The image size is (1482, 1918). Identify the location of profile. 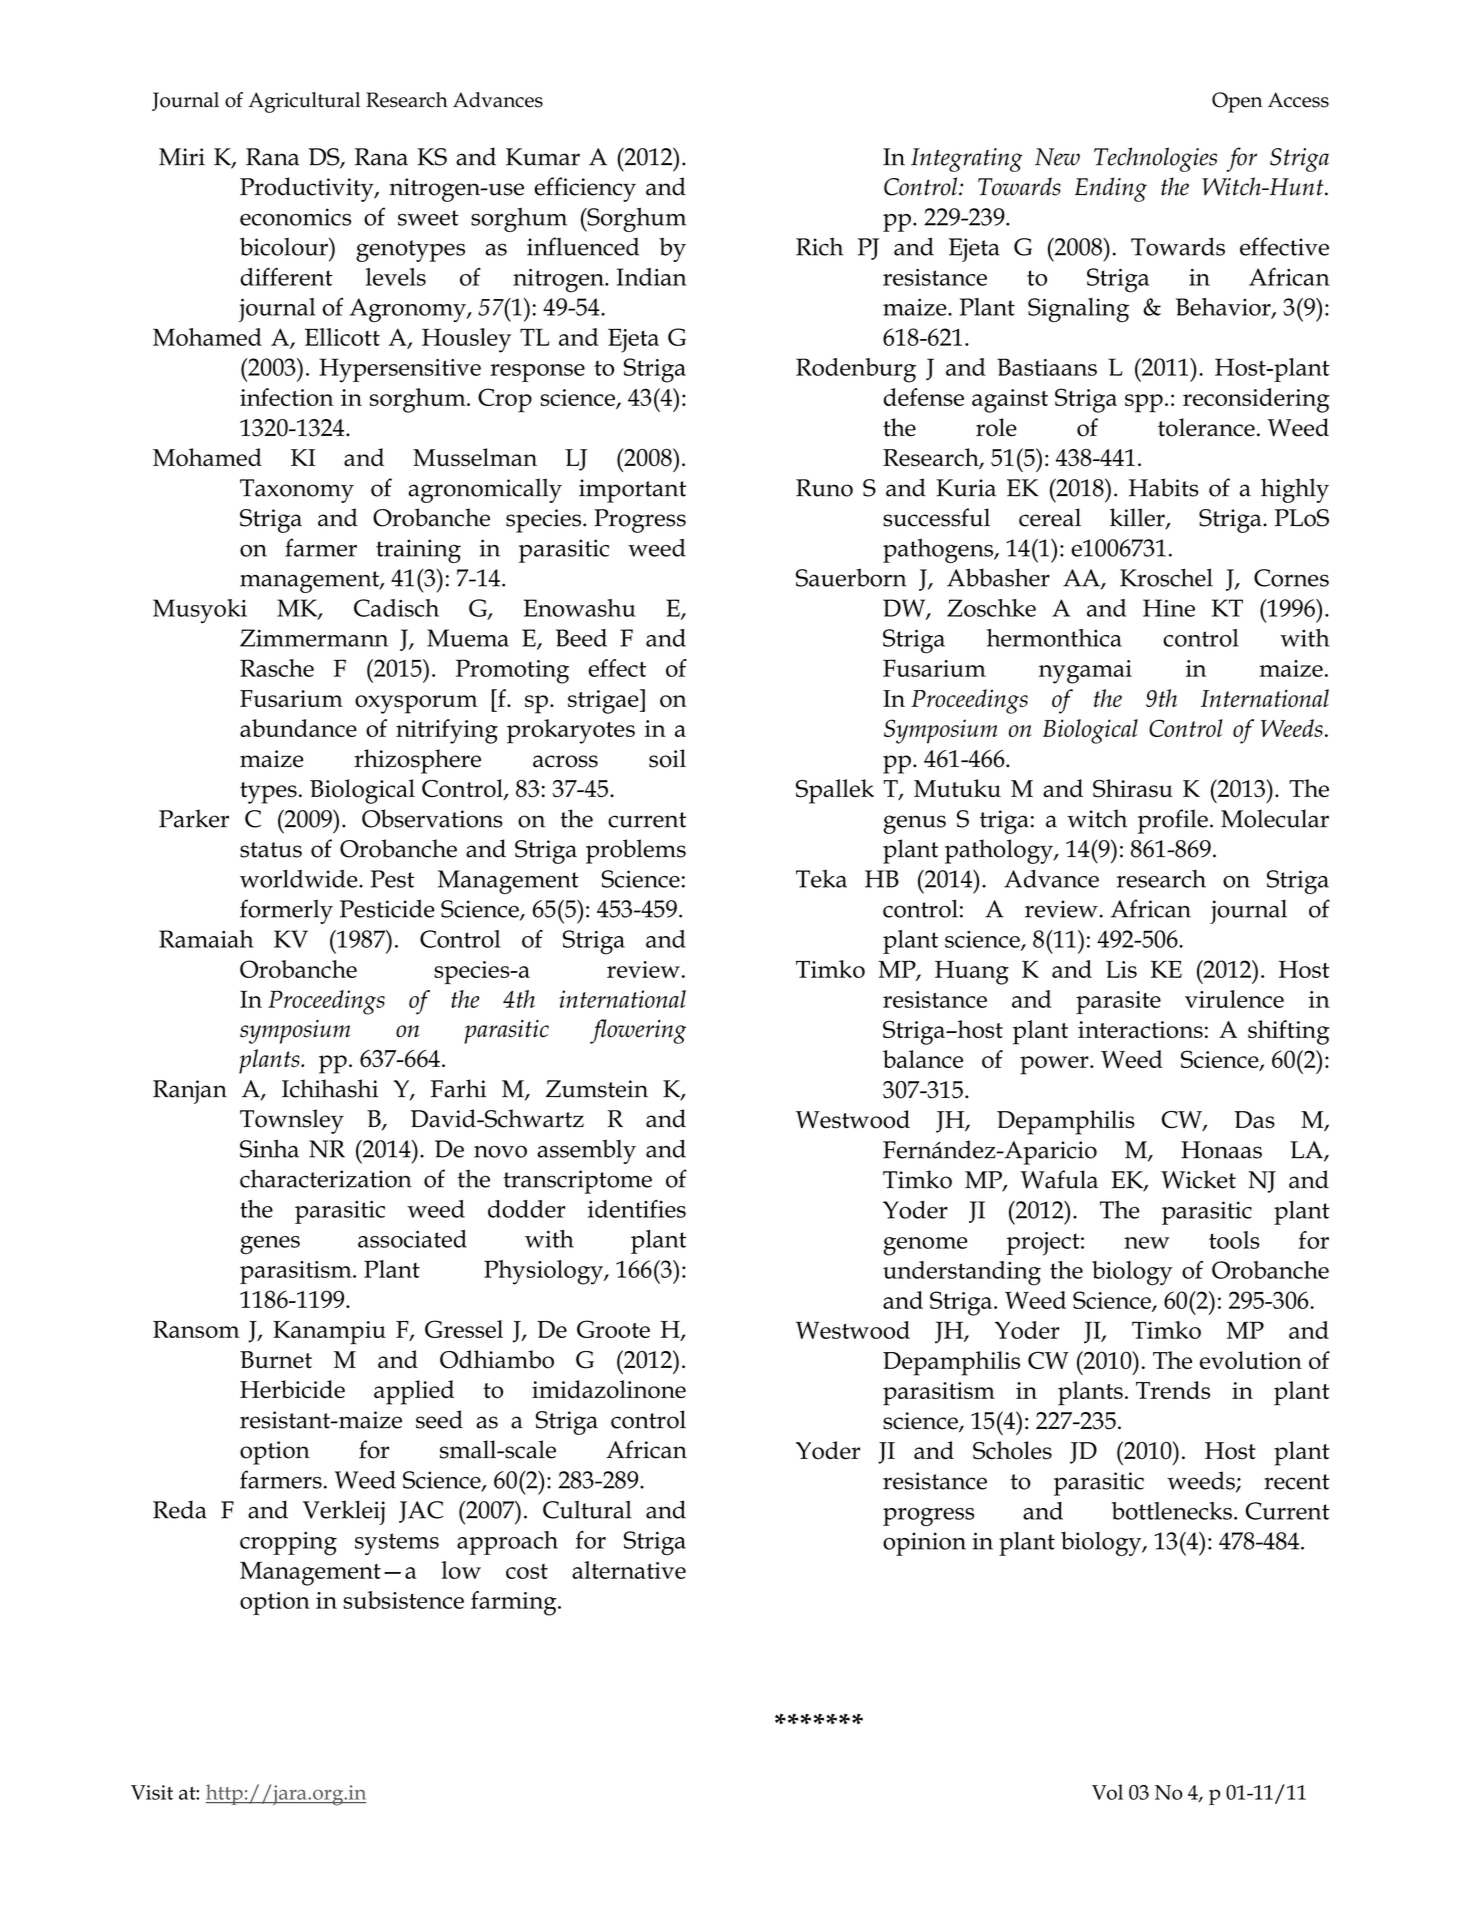
(1173, 821).
